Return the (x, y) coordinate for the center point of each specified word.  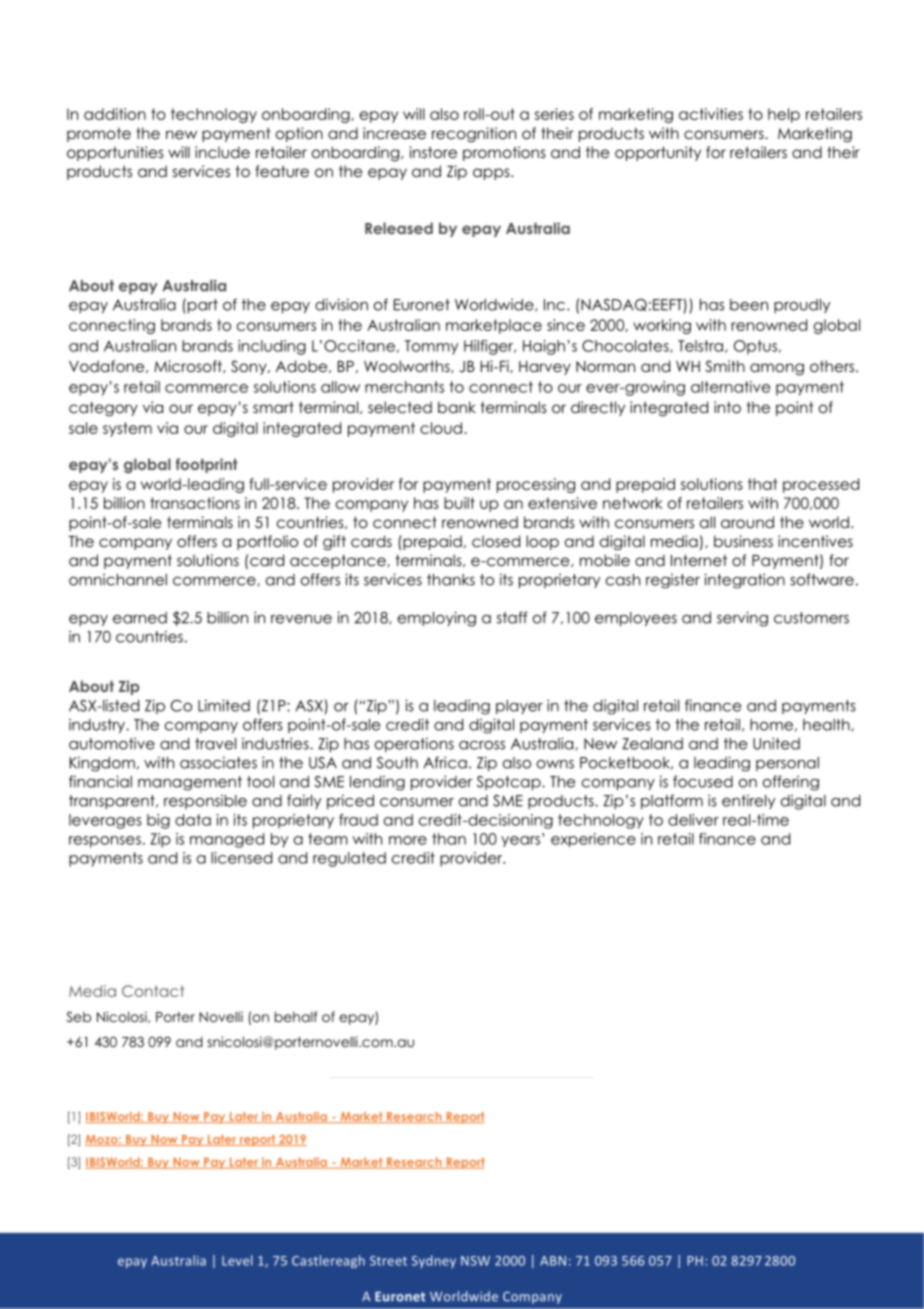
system (127, 429)
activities (711, 114)
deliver (693, 820)
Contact (153, 991)
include (222, 152)
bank (457, 407)
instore (433, 152)
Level (237, 1260)
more (408, 840)
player (519, 707)
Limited (224, 705)
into (727, 407)
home (771, 725)
